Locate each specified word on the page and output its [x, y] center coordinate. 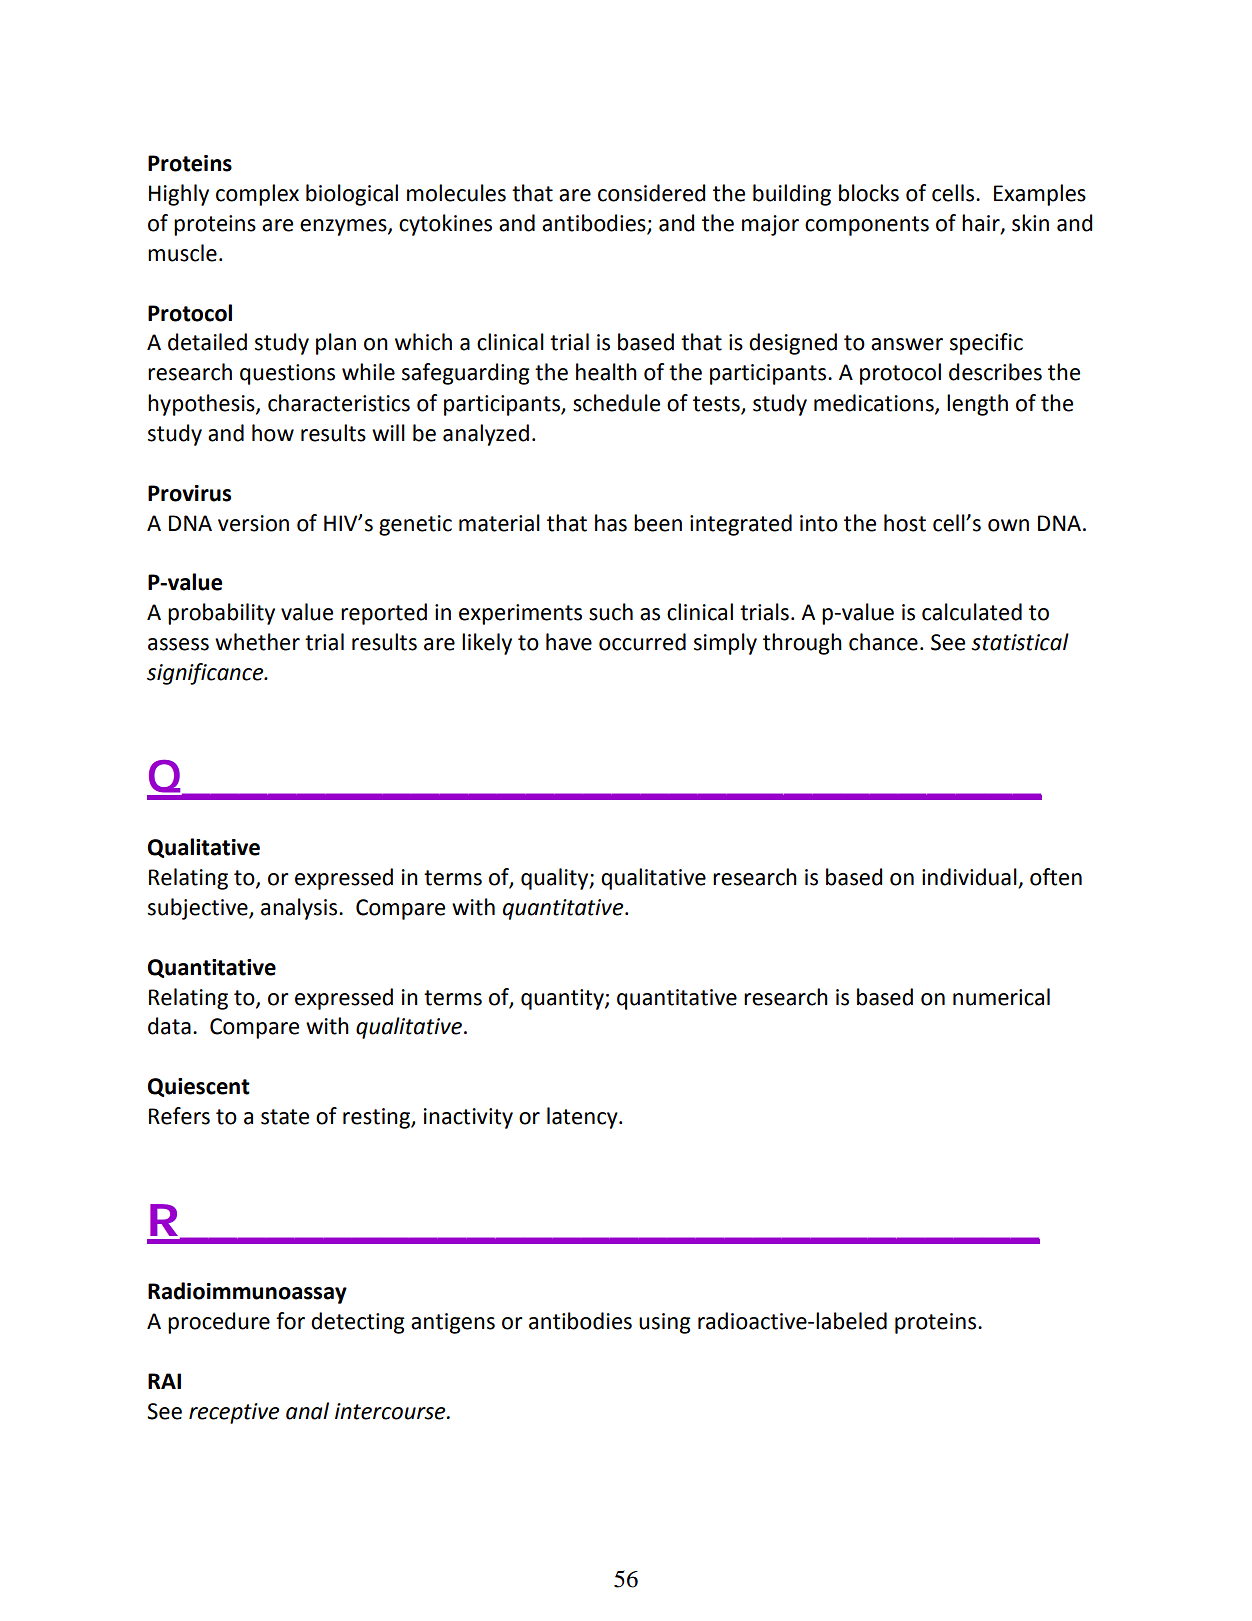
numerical [1001, 997]
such [611, 612]
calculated [972, 612]
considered [652, 193]
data [169, 1026]
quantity [563, 999]
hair [982, 223]
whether [257, 642]
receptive [234, 1413]
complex [257, 195]
